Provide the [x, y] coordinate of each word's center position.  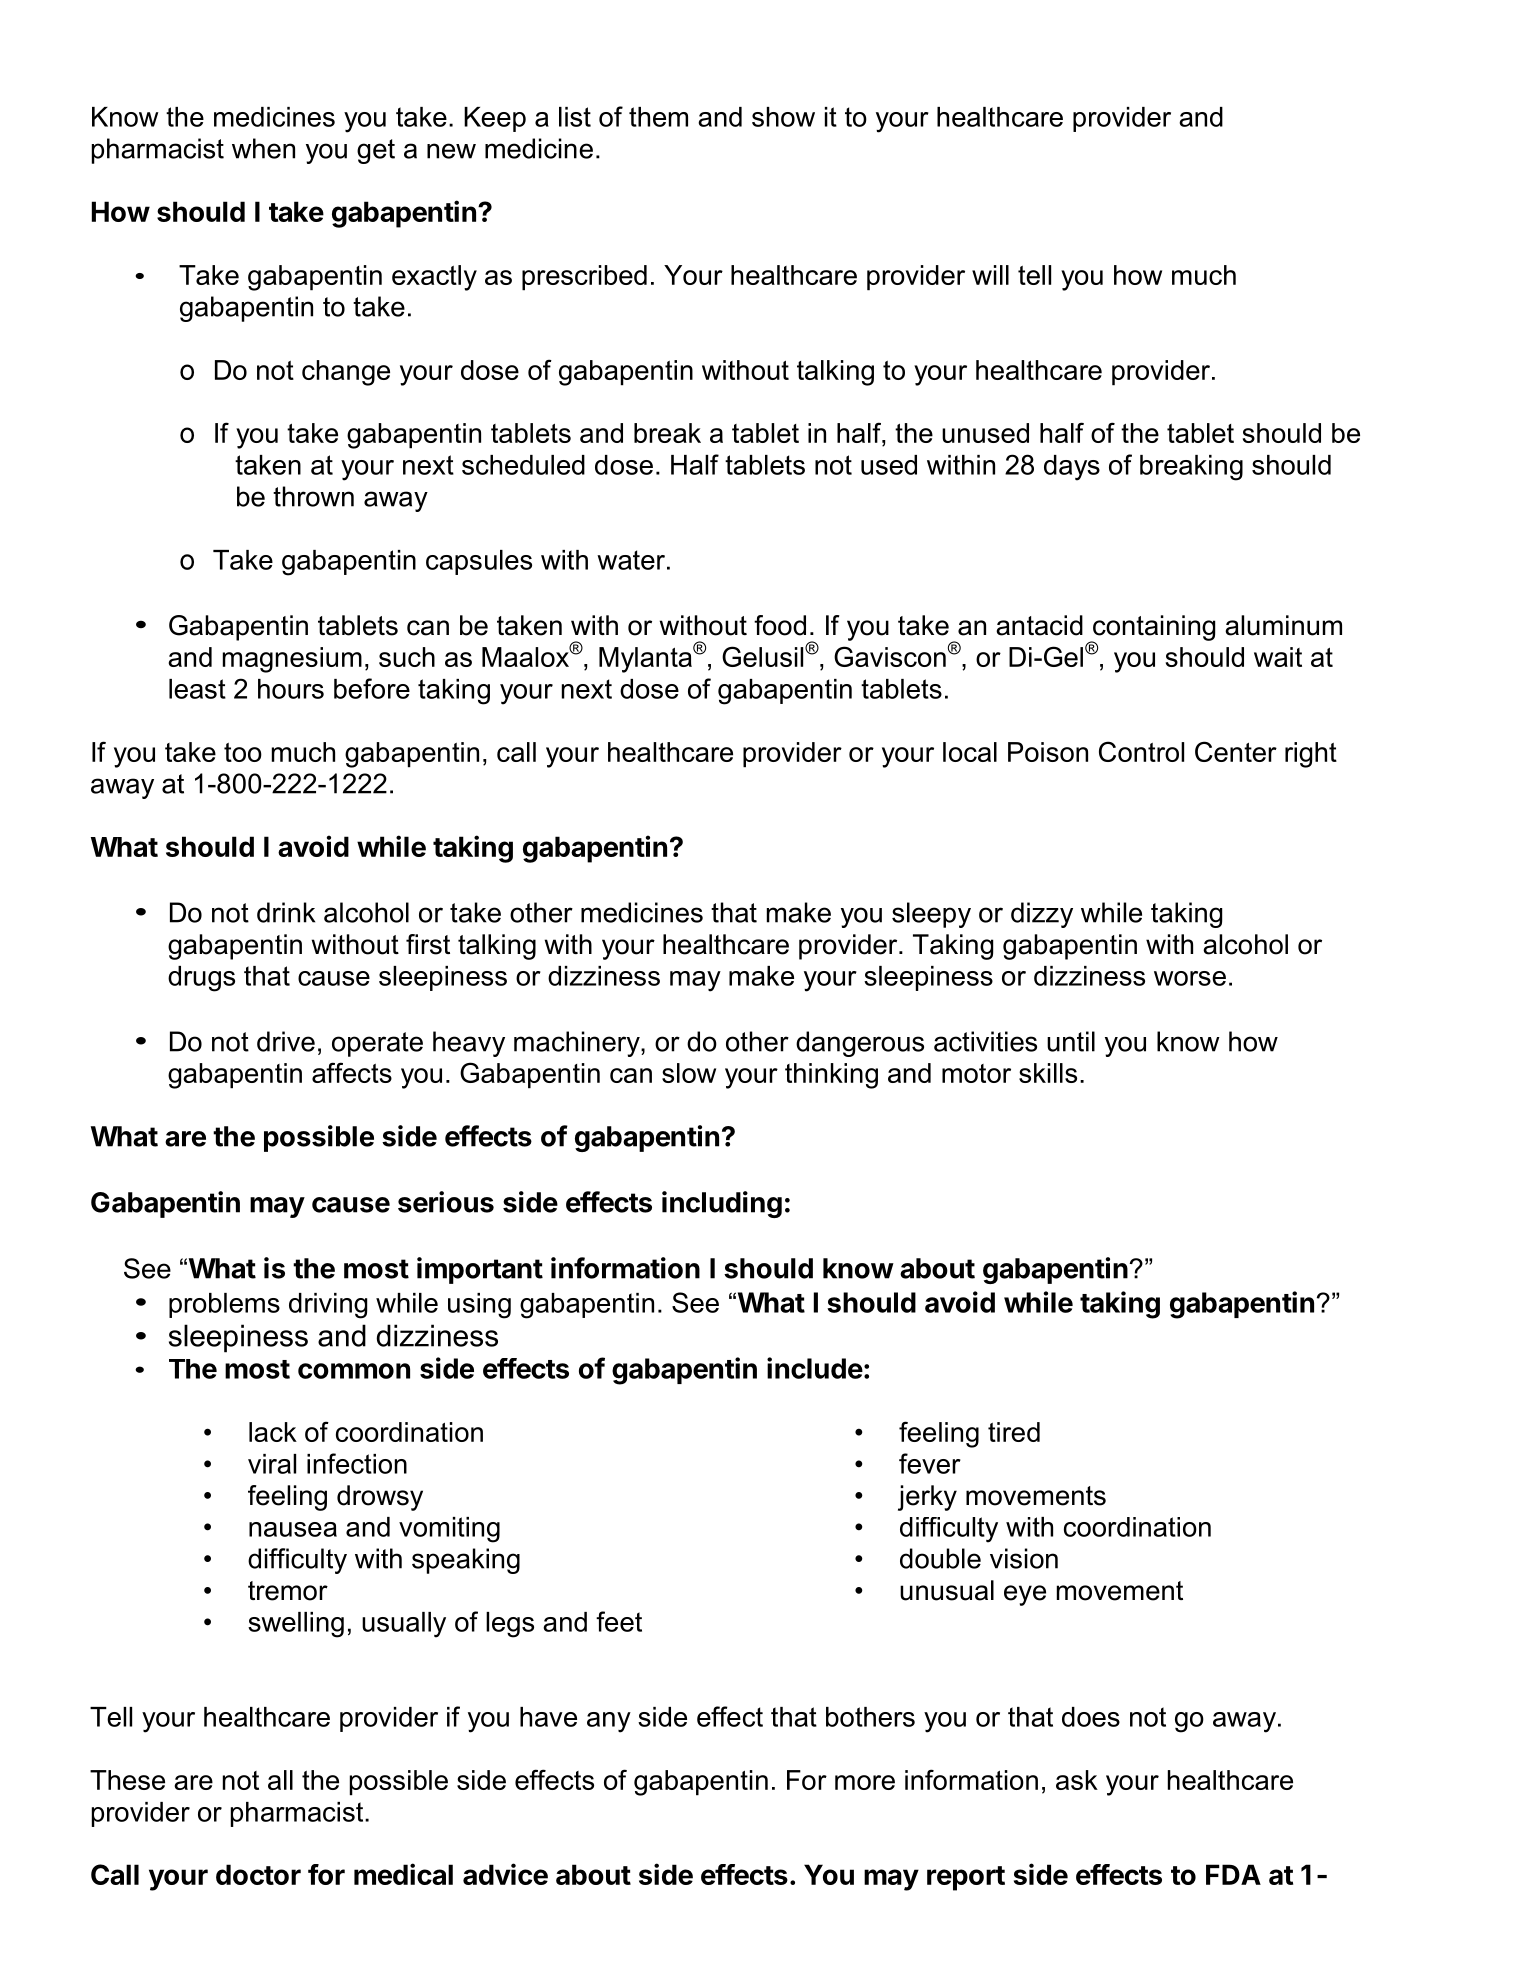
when [263, 148]
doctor [258, 1874]
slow [689, 1073]
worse [1190, 978]
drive [286, 1041]
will [990, 275]
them [658, 117]
